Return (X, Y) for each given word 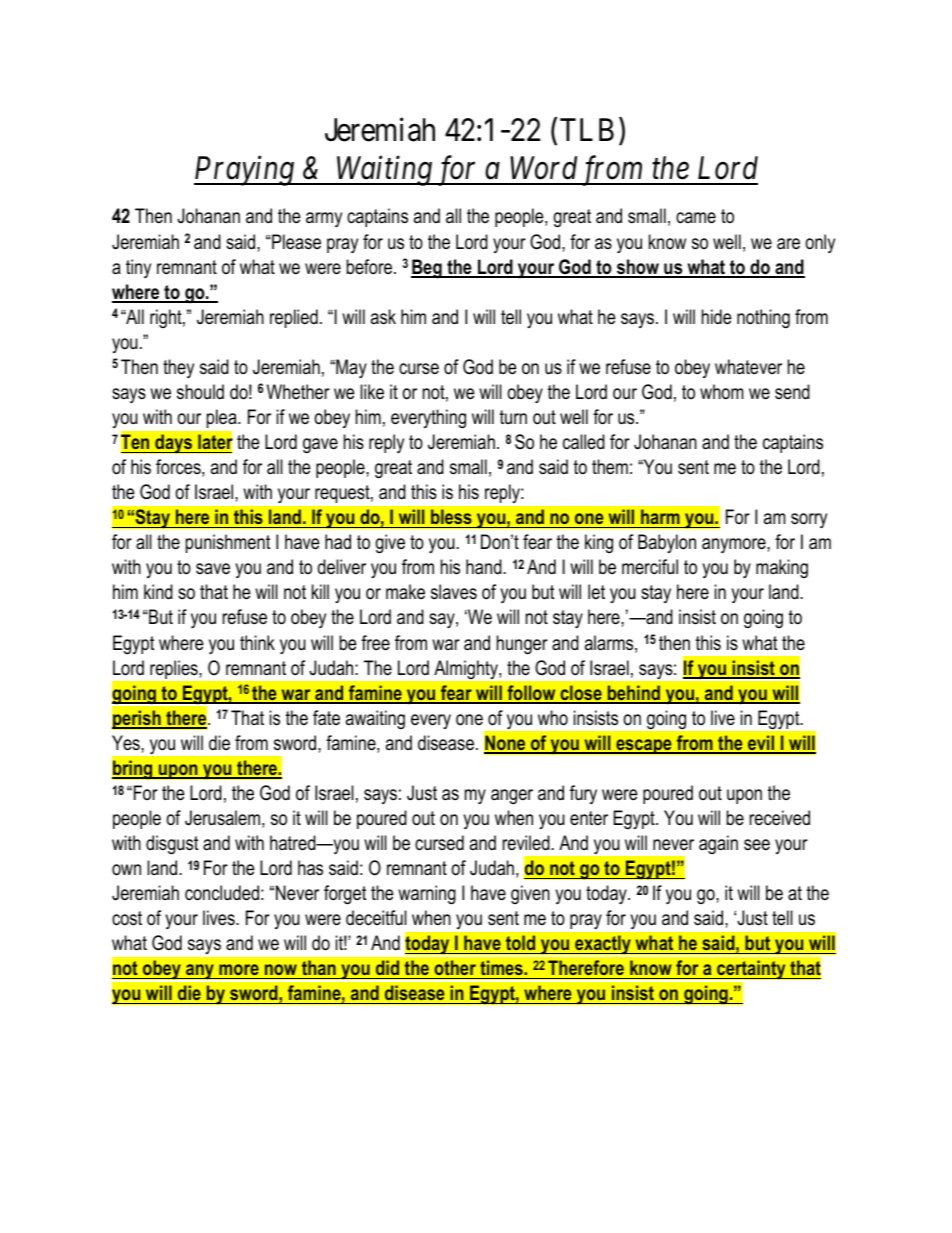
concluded (222, 893)
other (455, 969)
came (696, 218)
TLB (587, 129)
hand (485, 567)
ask (383, 317)
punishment (228, 543)
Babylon (667, 543)
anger (512, 797)
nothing (763, 319)
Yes (127, 743)
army (324, 219)
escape (644, 746)
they (178, 368)
